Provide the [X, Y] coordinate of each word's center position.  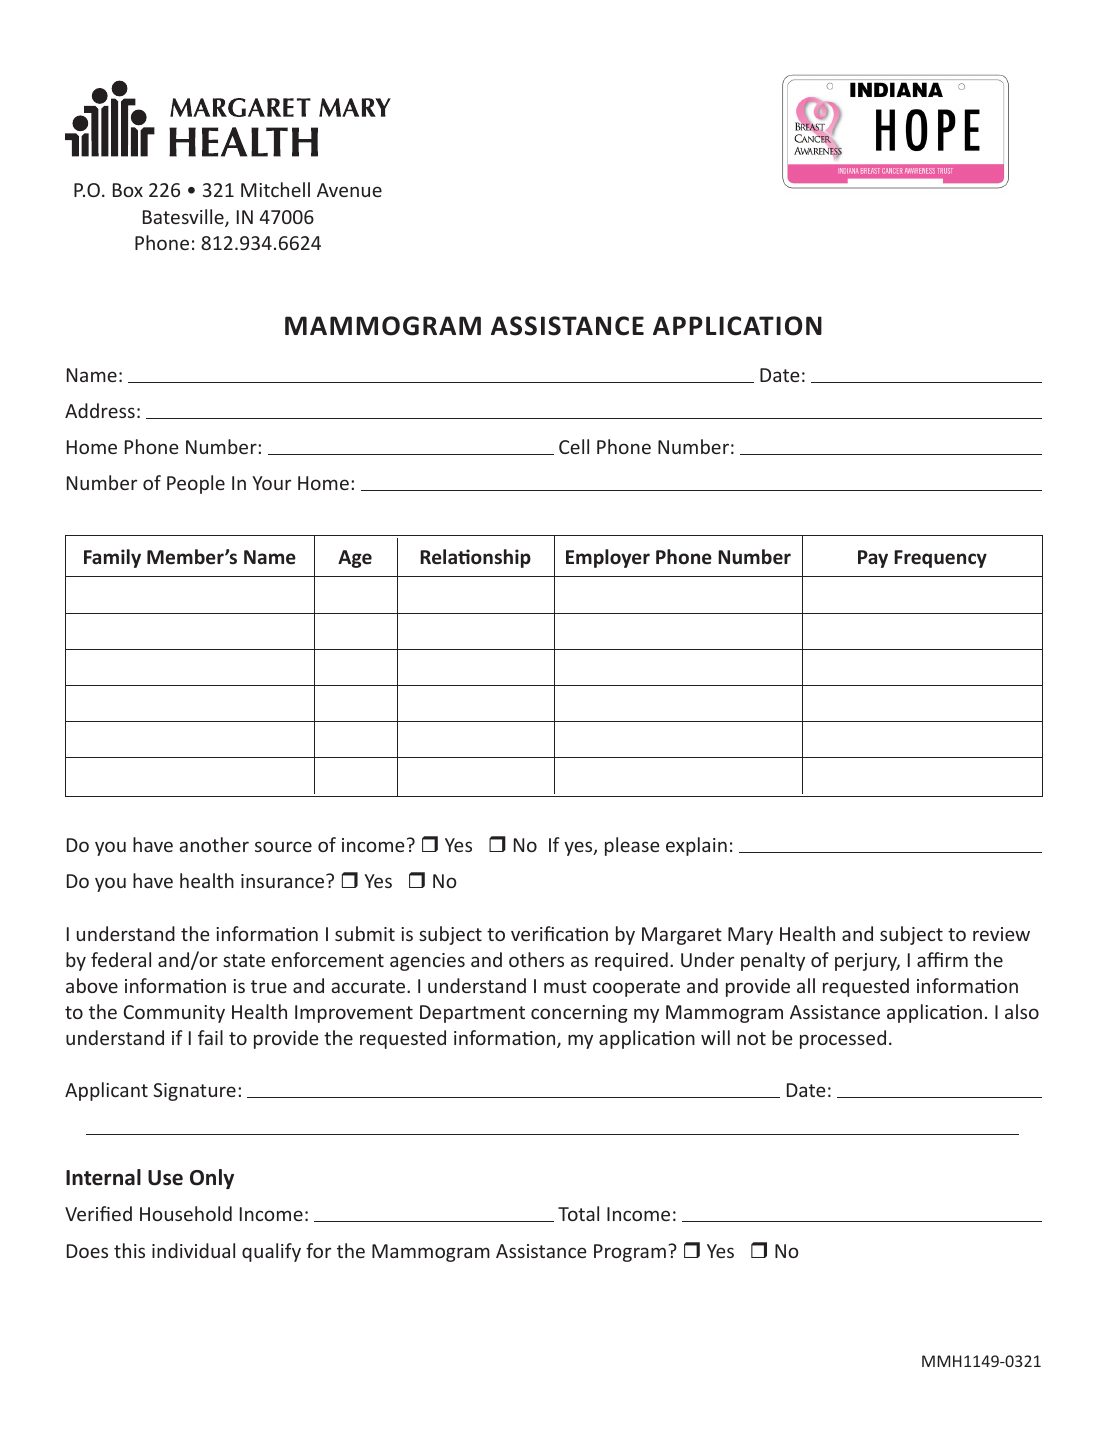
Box [128, 190]
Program [630, 1253]
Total [578, 1213]
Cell [574, 446]
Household [186, 1213]
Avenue [349, 190]
